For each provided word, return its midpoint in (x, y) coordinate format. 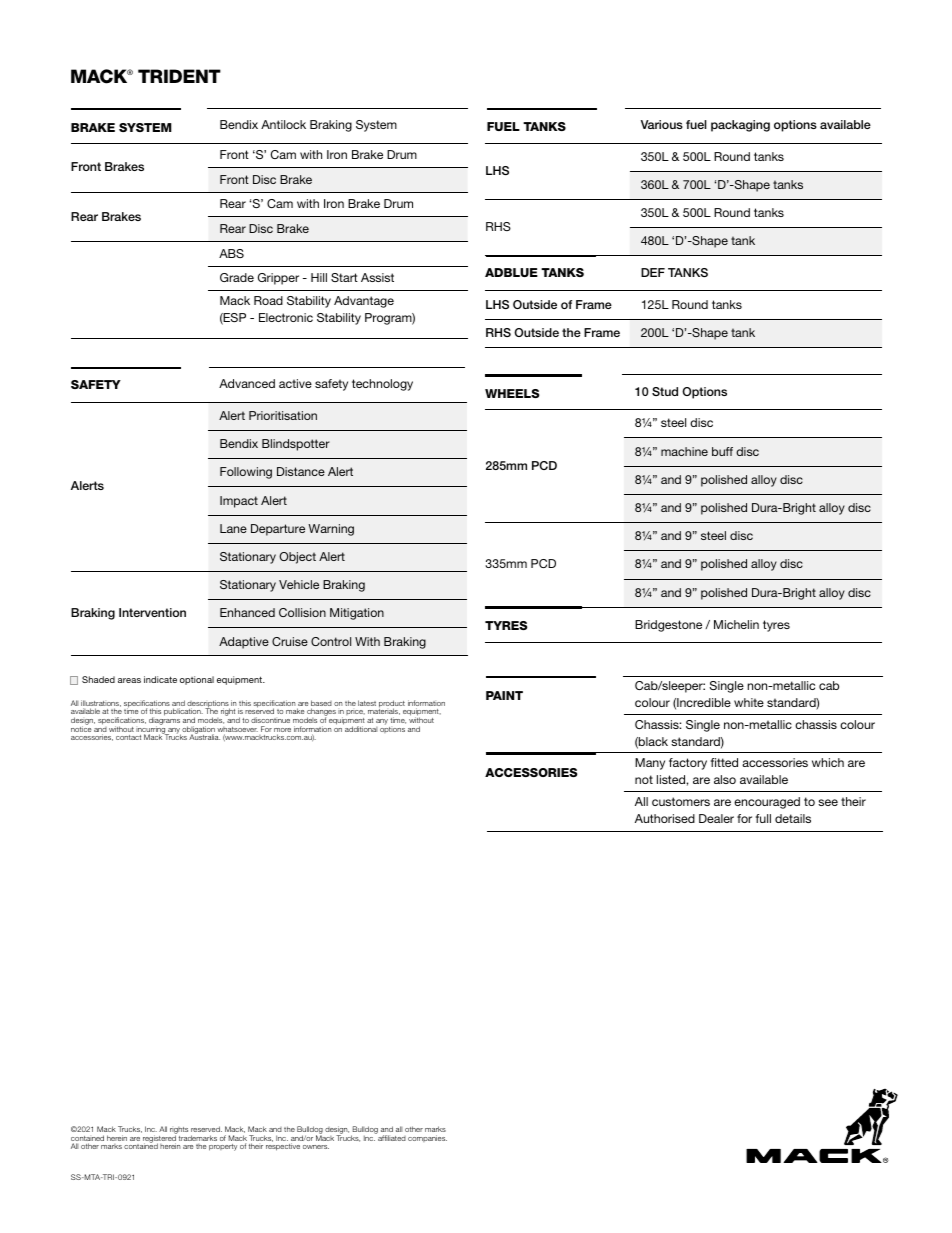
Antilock (283, 124)
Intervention (152, 612)
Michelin (736, 624)
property (223, 1147)
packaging (740, 126)
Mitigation (357, 614)
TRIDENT (179, 76)
